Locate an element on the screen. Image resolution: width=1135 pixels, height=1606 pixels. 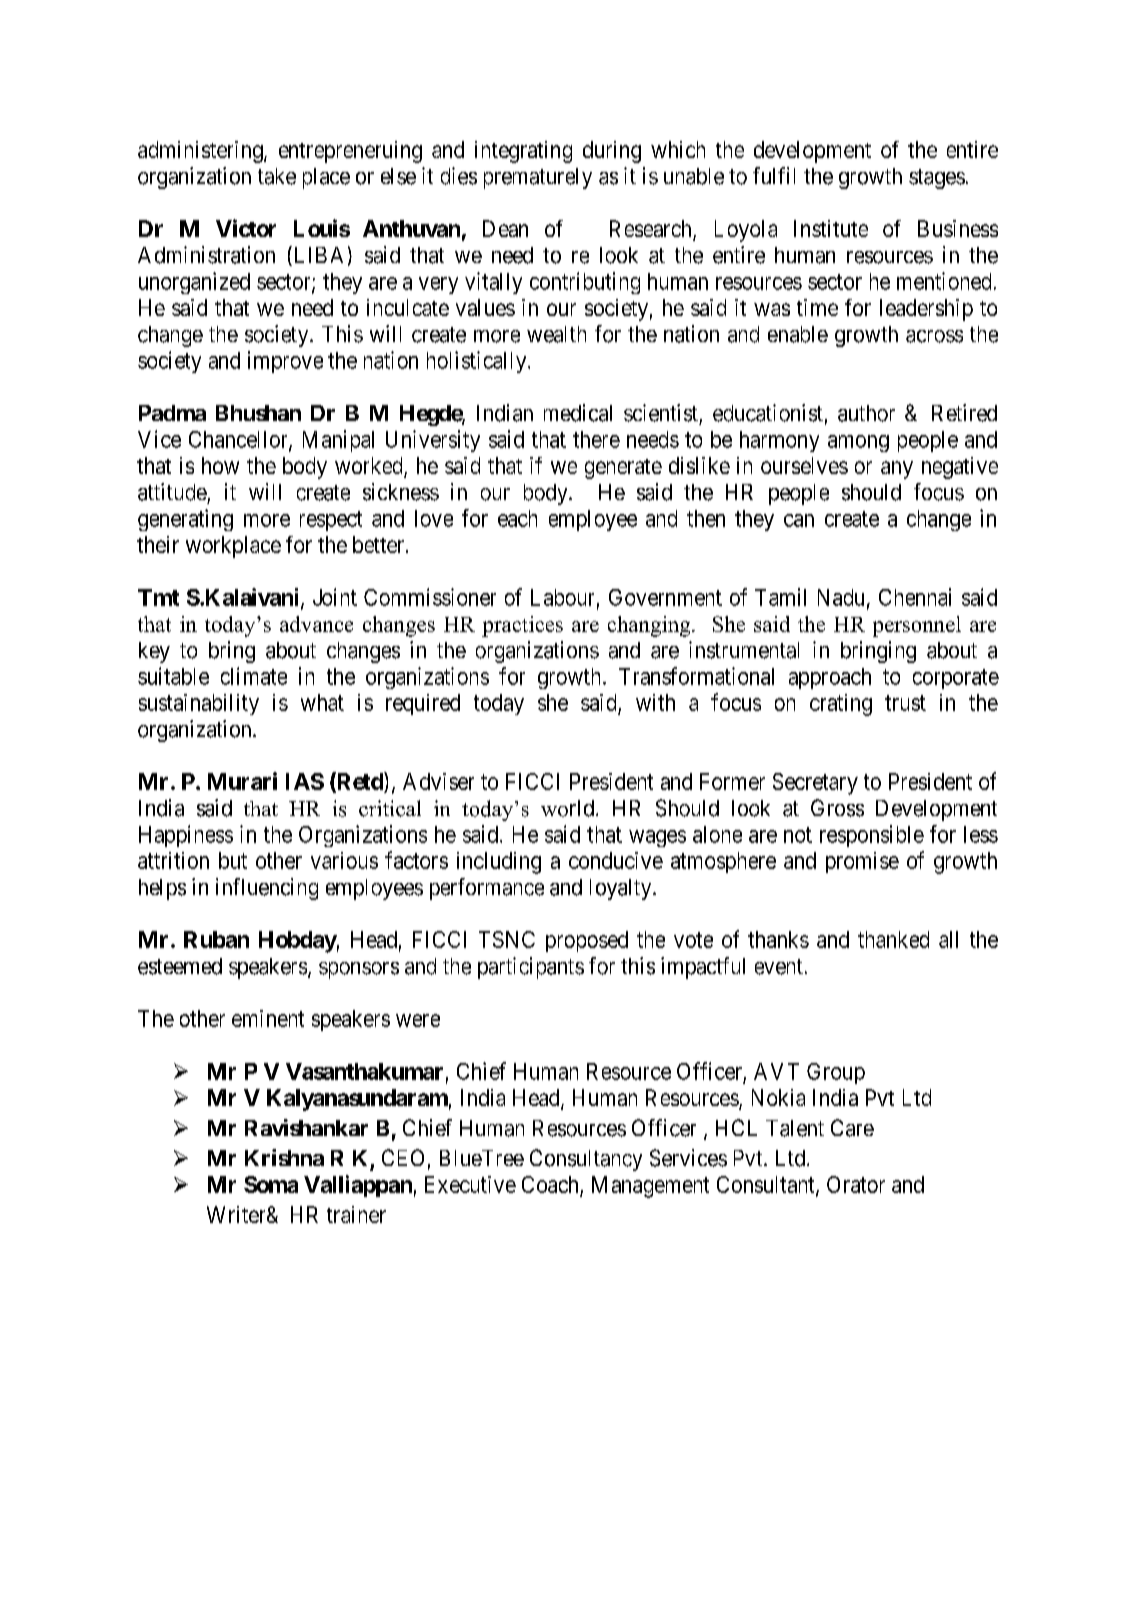
influencing is located at coordinates (267, 889).
